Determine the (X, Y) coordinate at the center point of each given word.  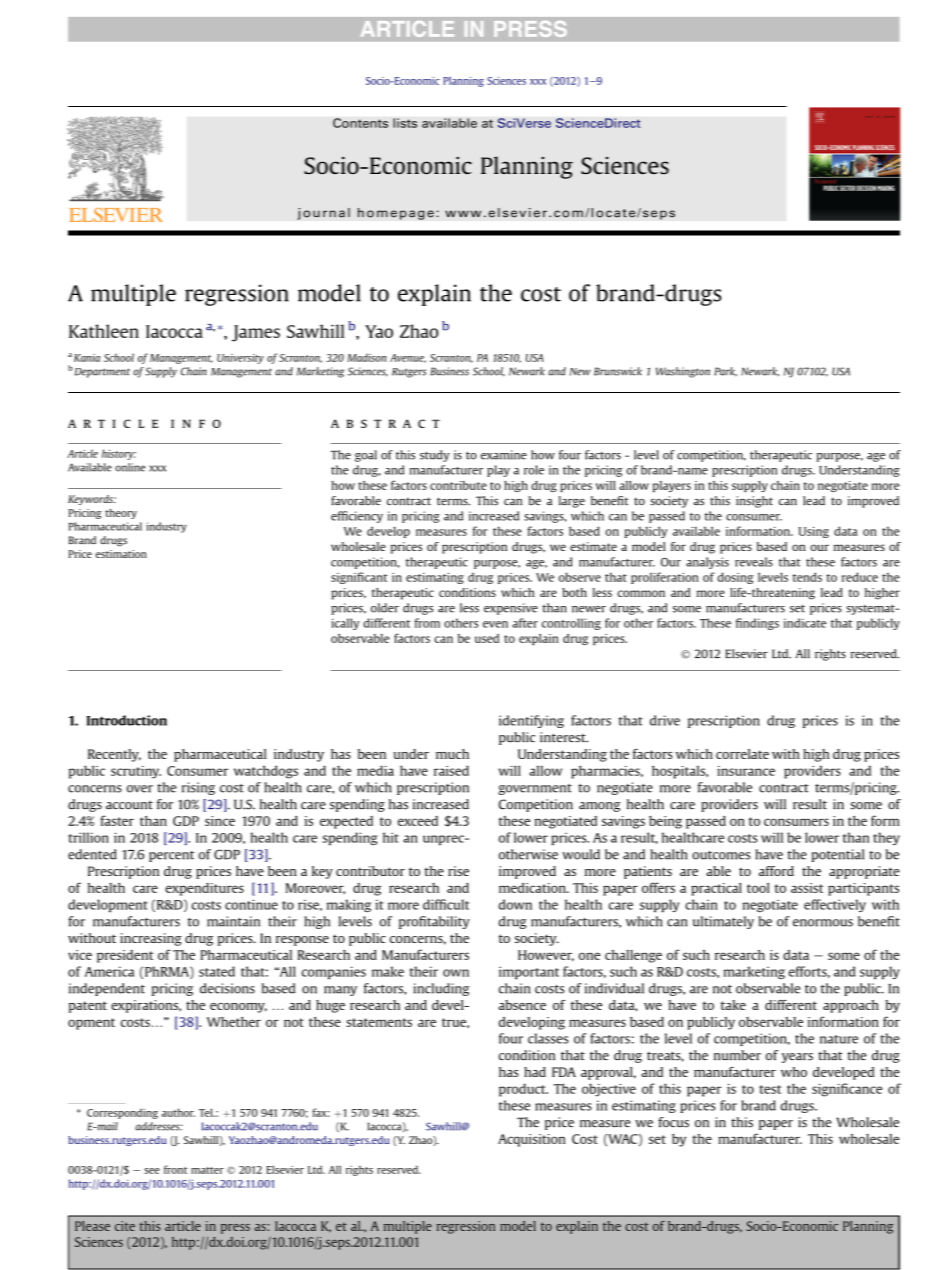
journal (323, 214)
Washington (683, 372)
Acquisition (532, 1140)
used (487, 638)
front (175, 1169)
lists (405, 123)
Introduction (126, 720)
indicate (805, 623)
